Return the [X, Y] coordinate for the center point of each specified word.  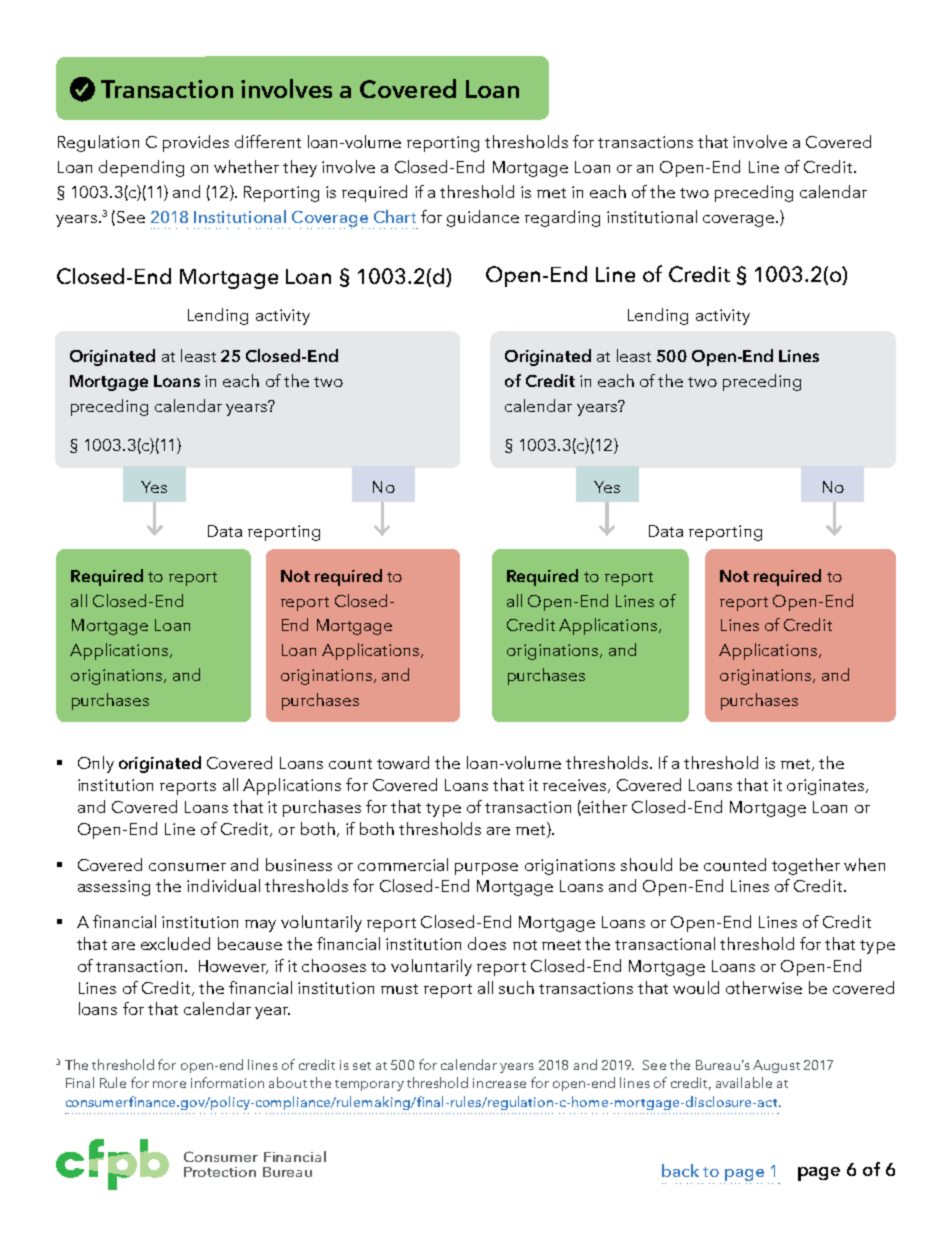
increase [499, 1083]
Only [96, 764]
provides [196, 143]
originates [825, 787]
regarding [562, 218]
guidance [483, 218]
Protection [220, 1172]
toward [403, 762]
